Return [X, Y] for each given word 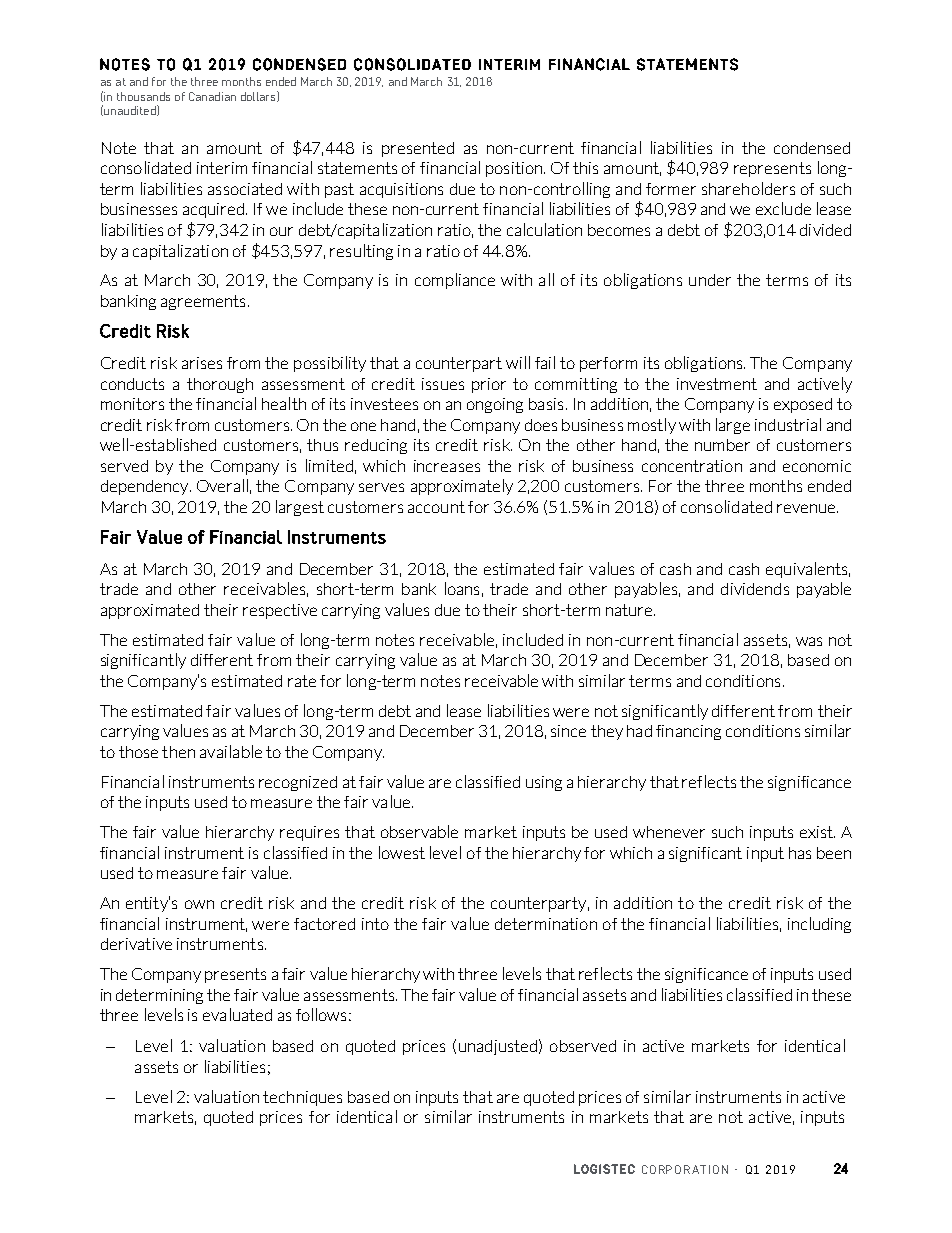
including [819, 925]
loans [462, 588]
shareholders [748, 188]
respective [280, 611]
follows [321, 1014]
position [515, 169]
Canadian [212, 96]
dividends [755, 589]
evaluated [237, 1014]
